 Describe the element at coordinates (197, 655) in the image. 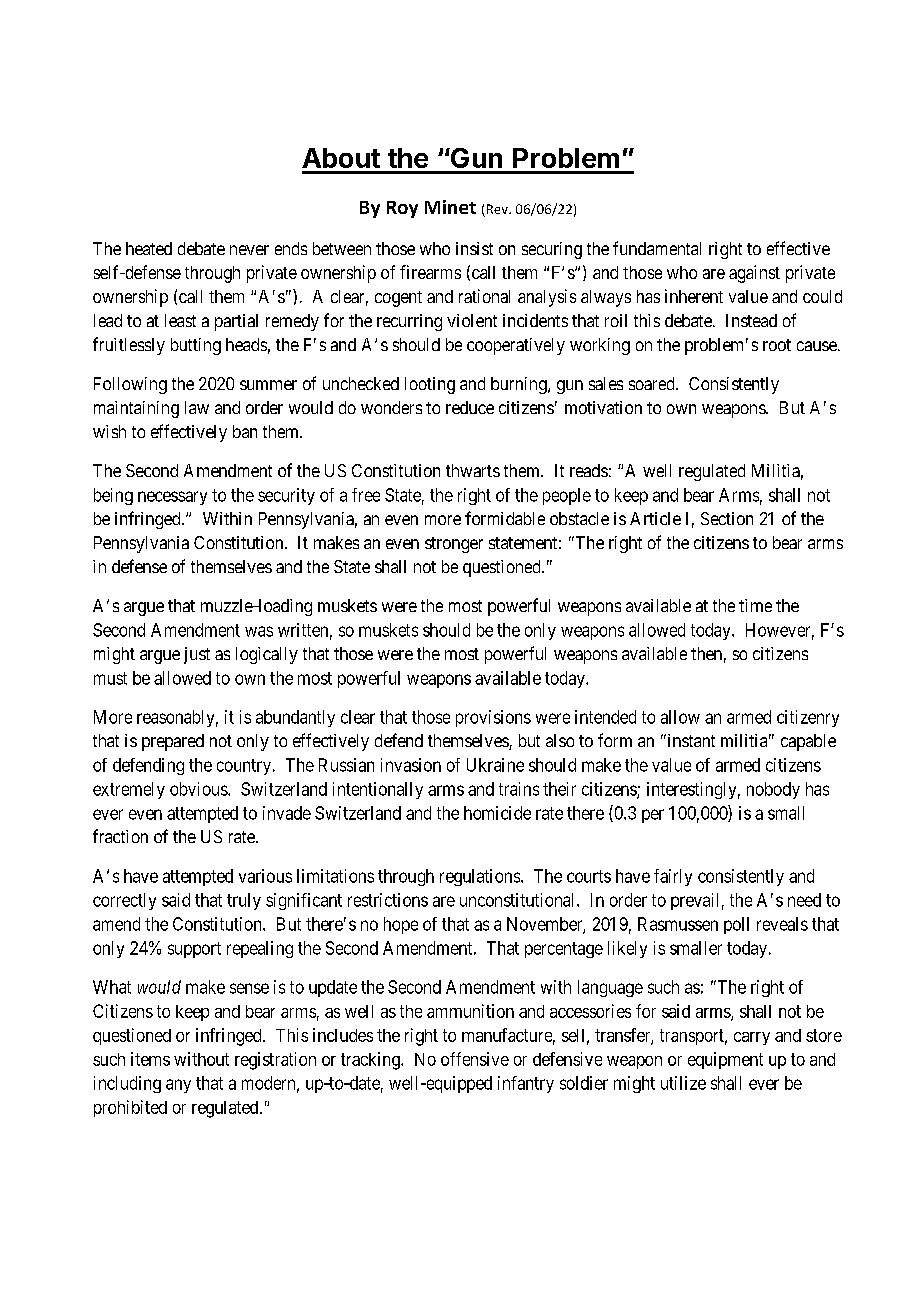

I see `just` at that location.
